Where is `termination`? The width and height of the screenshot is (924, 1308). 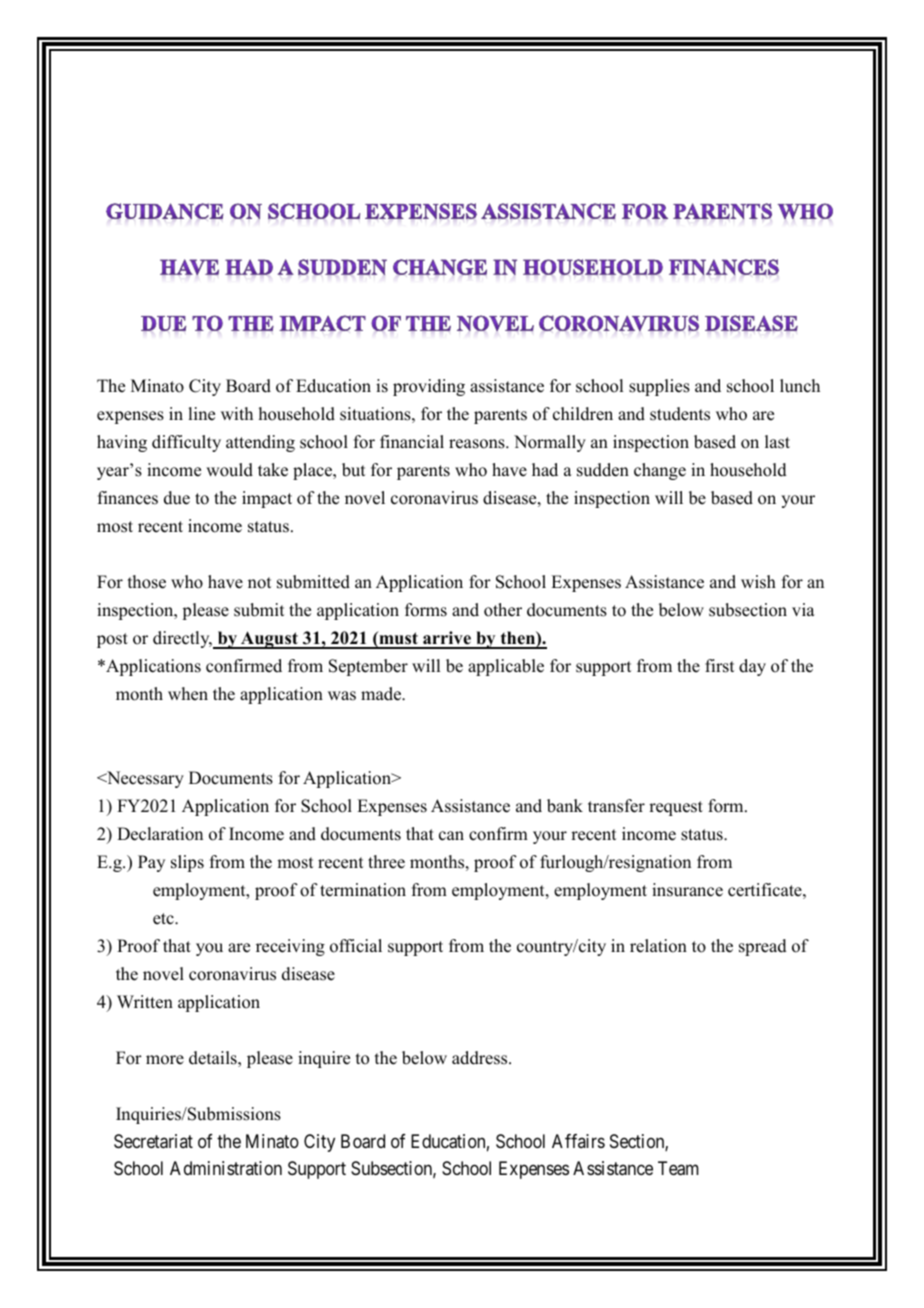 termination is located at coordinates (363, 890).
